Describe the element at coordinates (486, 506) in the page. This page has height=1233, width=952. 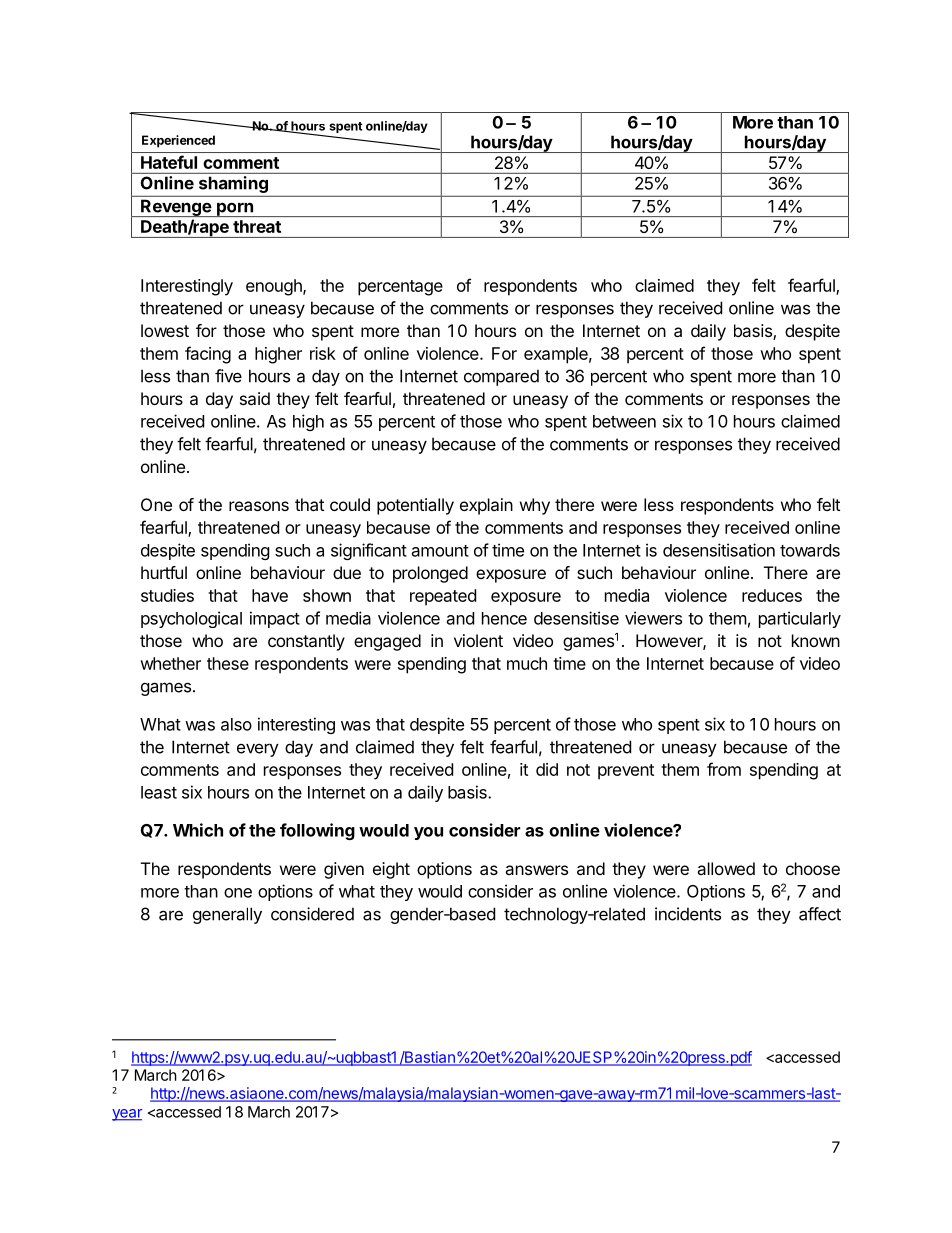
I see `explain` at that location.
